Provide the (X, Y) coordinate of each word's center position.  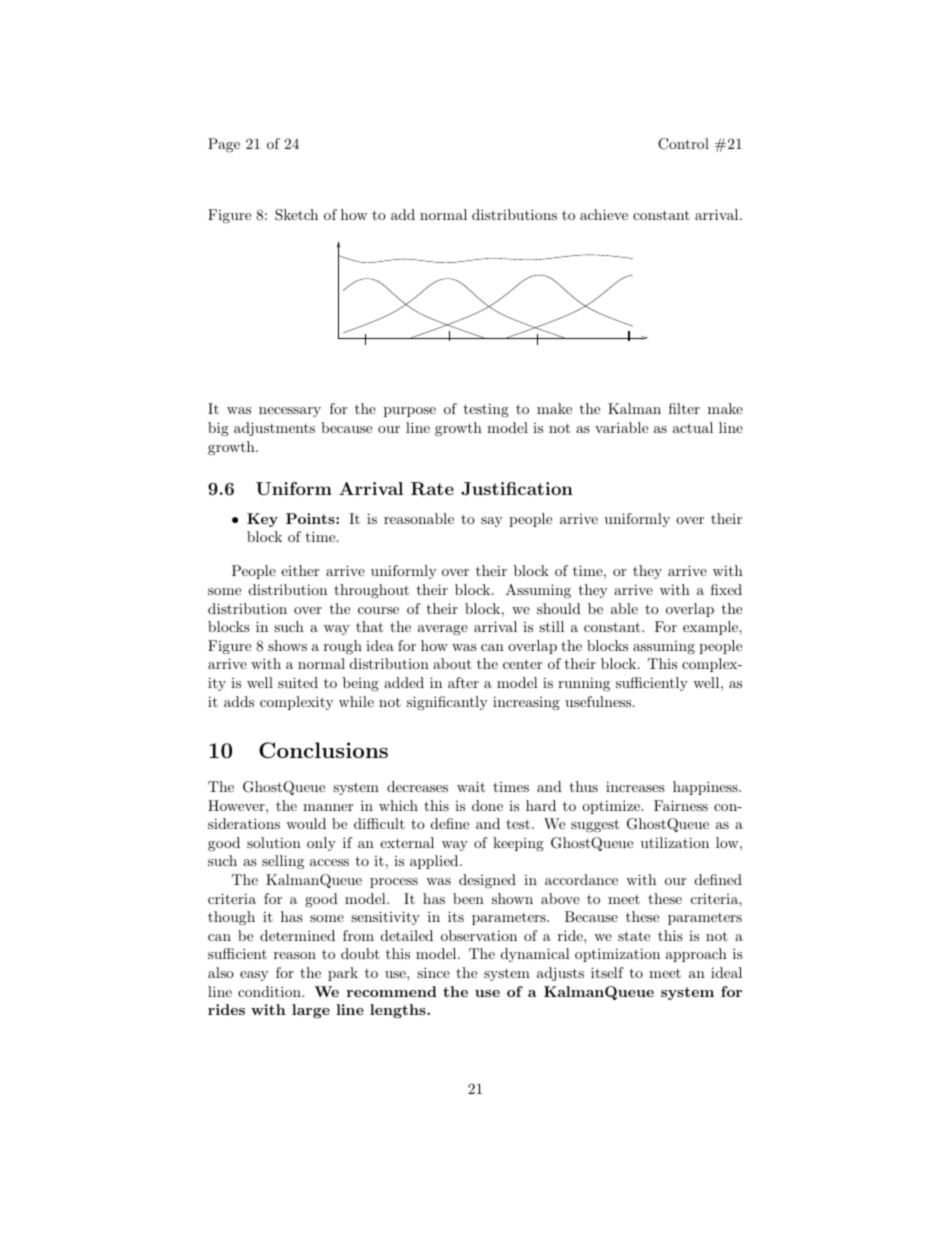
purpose (410, 412)
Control (683, 144)
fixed (726, 589)
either (300, 570)
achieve (604, 214)
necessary (290, 412)
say (491, 522)
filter (684, 408)
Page (224, 145)
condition (270, 991)
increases (635, 786)
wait (471, 786)
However (237, 805)
